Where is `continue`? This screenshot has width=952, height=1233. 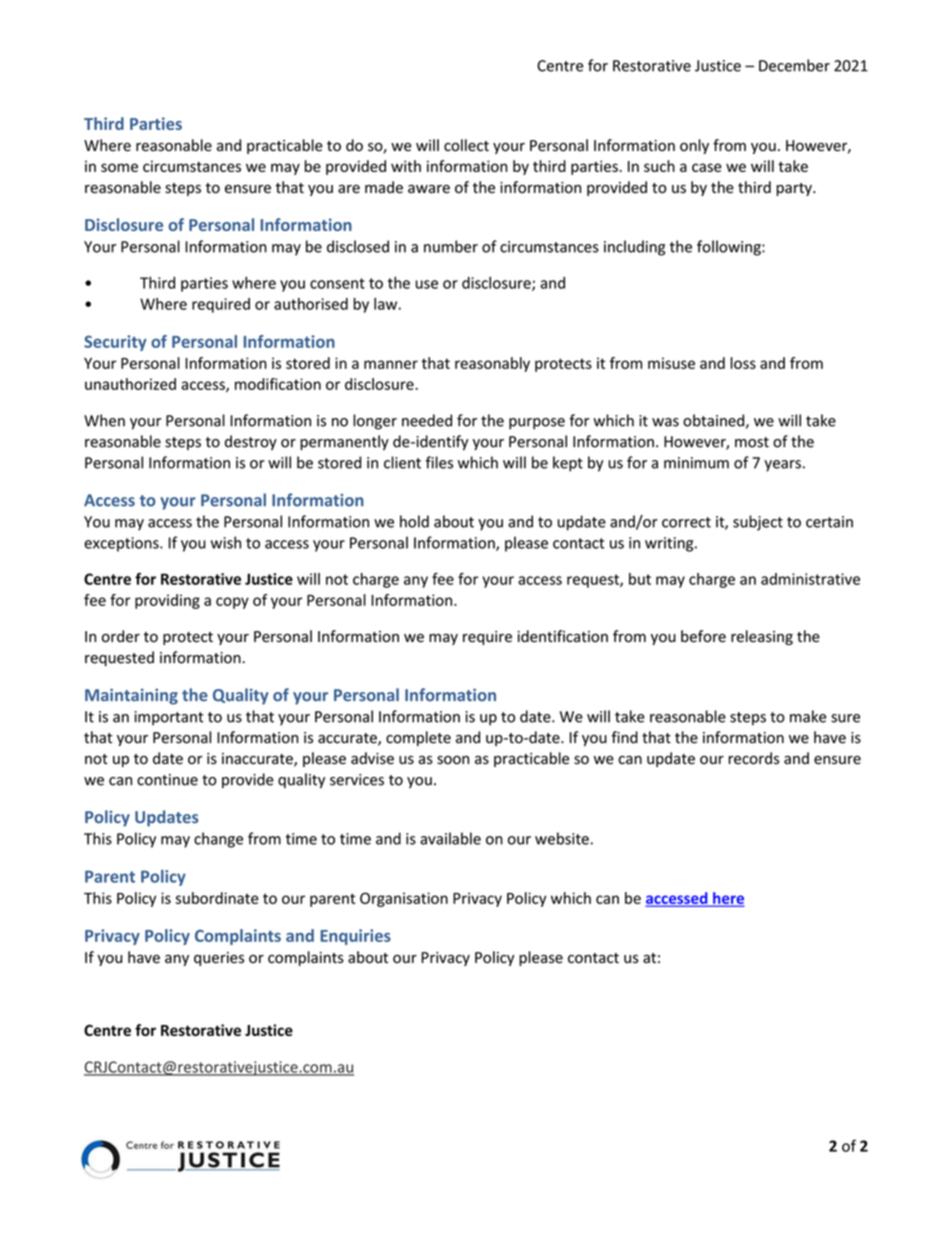 continue is located at coordinates (167, 780).
